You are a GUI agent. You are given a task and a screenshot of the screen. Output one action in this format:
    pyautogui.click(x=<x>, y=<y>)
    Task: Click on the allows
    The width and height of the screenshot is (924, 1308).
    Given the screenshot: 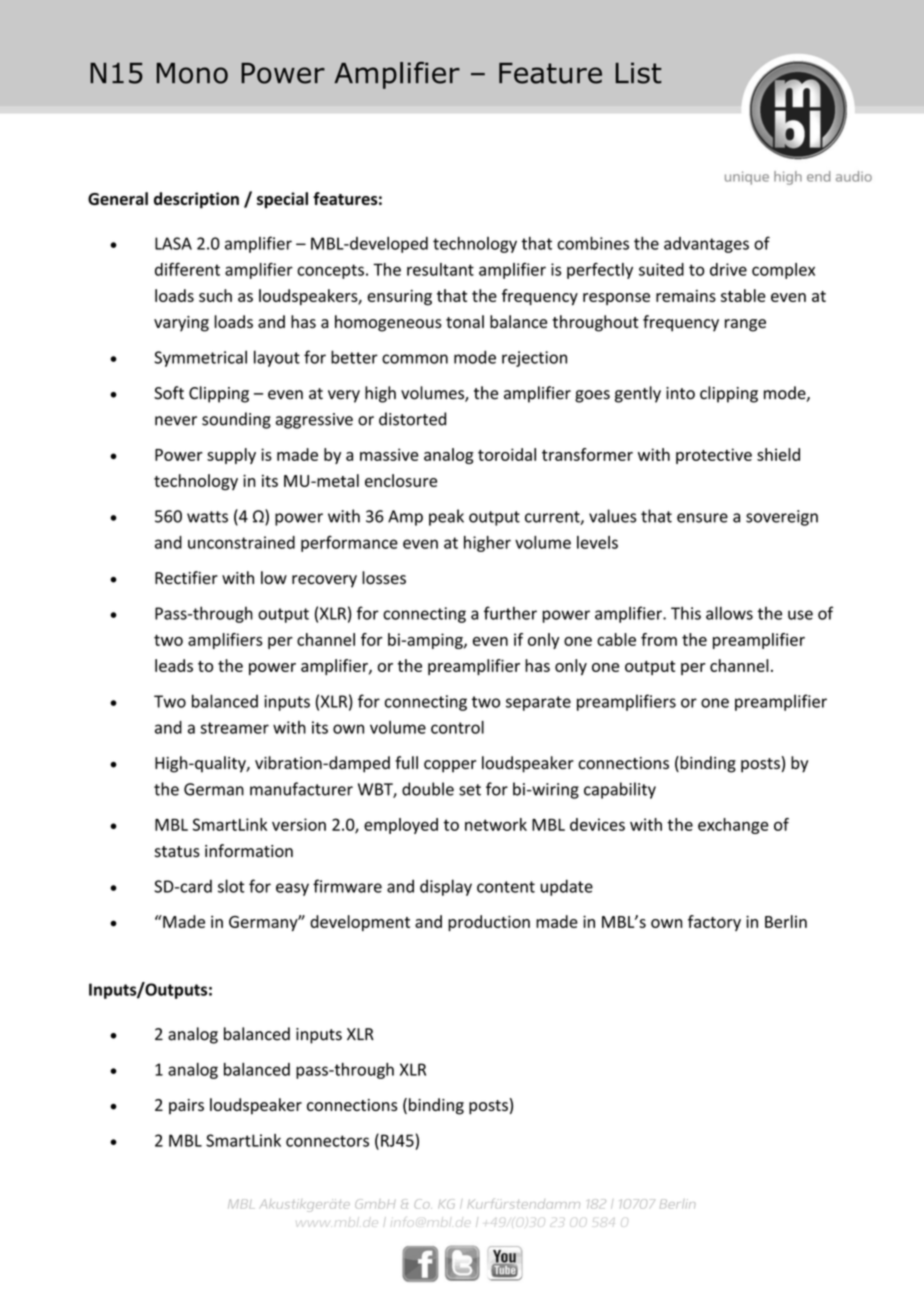 What is the action you would take?
    pyautogui.click(x=729, y=613)
